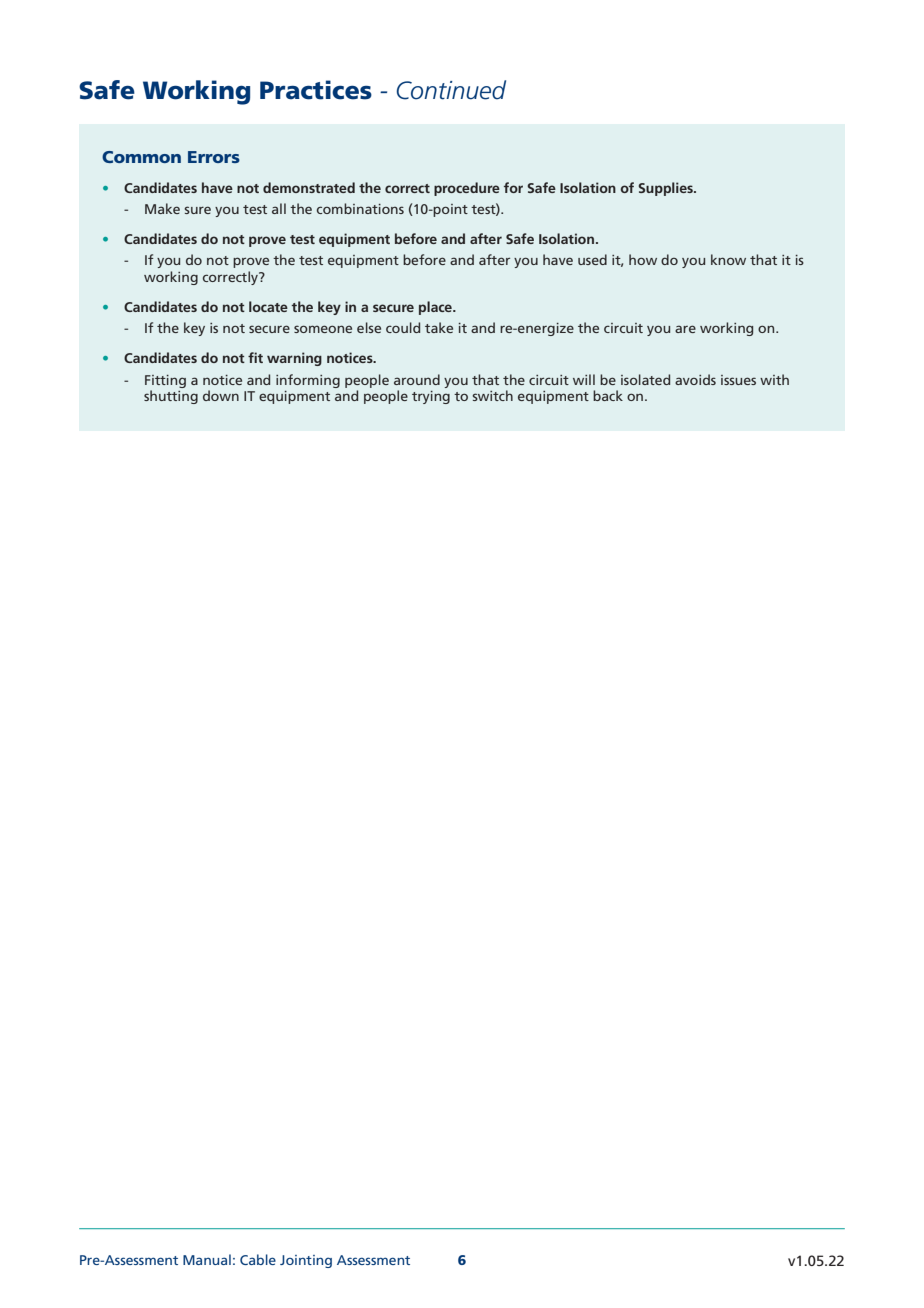 The image size is (924, 1308). Describe the element at coordinates (431, 397) in the document. I see `trying` at that location.
